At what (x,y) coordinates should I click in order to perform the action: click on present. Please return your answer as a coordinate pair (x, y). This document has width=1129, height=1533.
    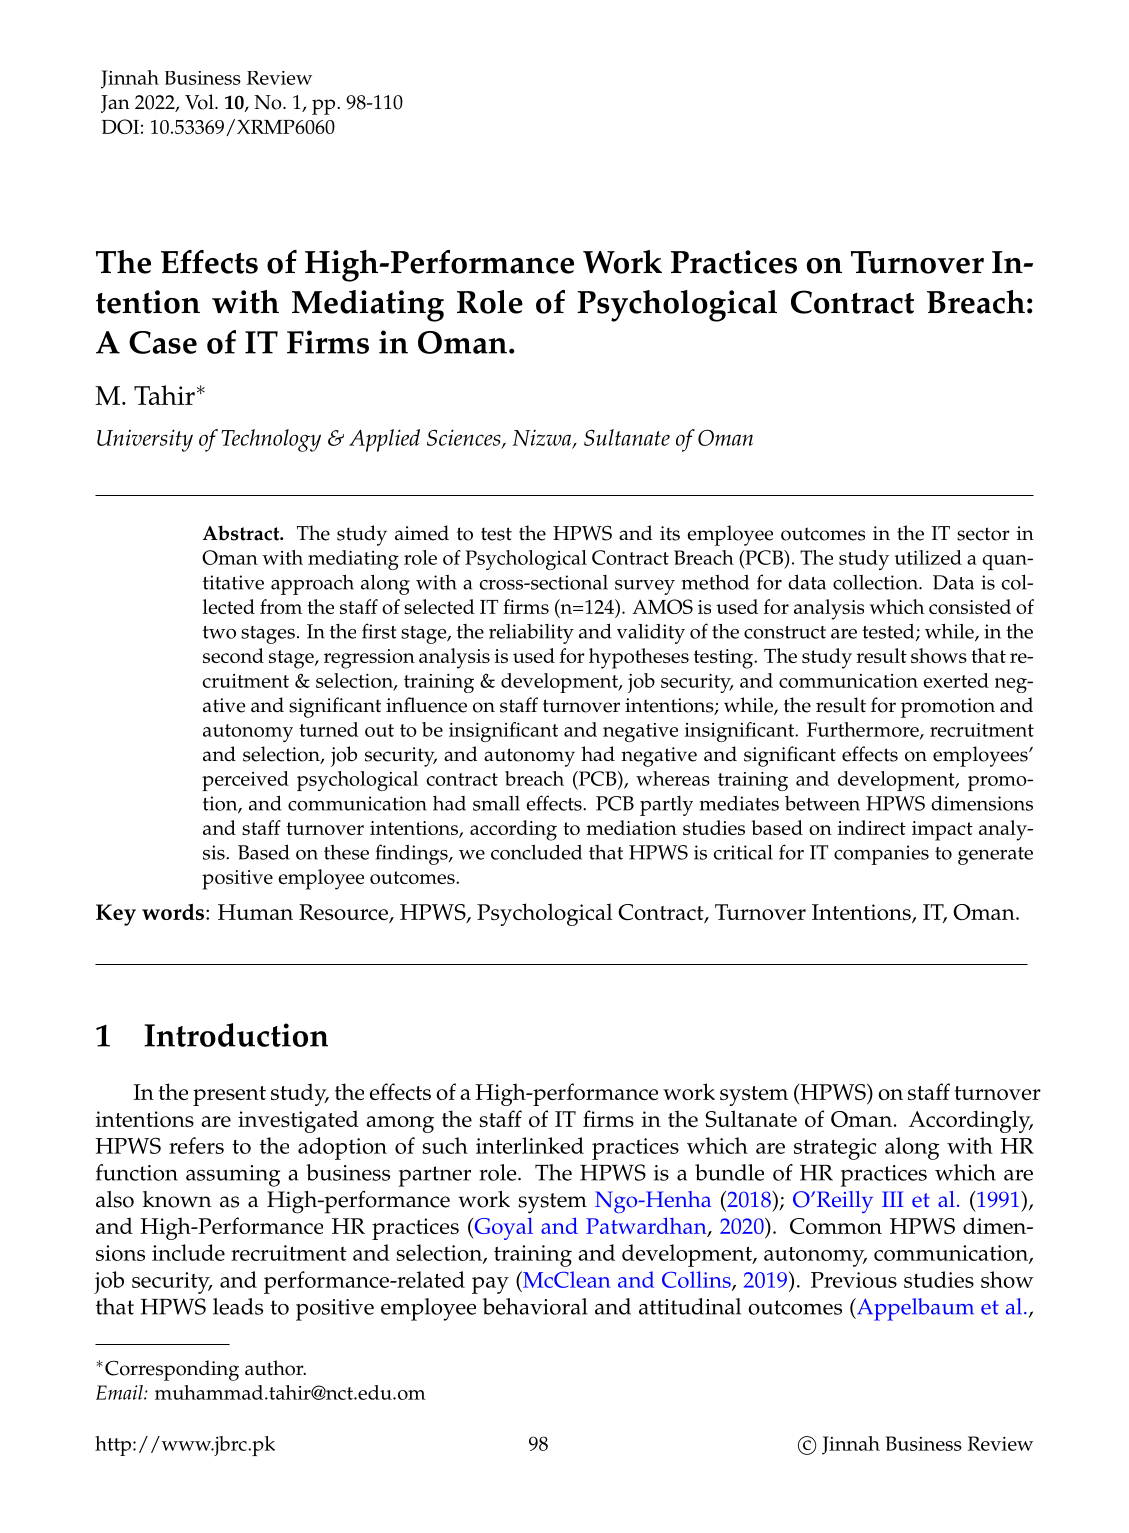
    Looking at the image, I should click on (229, 1096).
